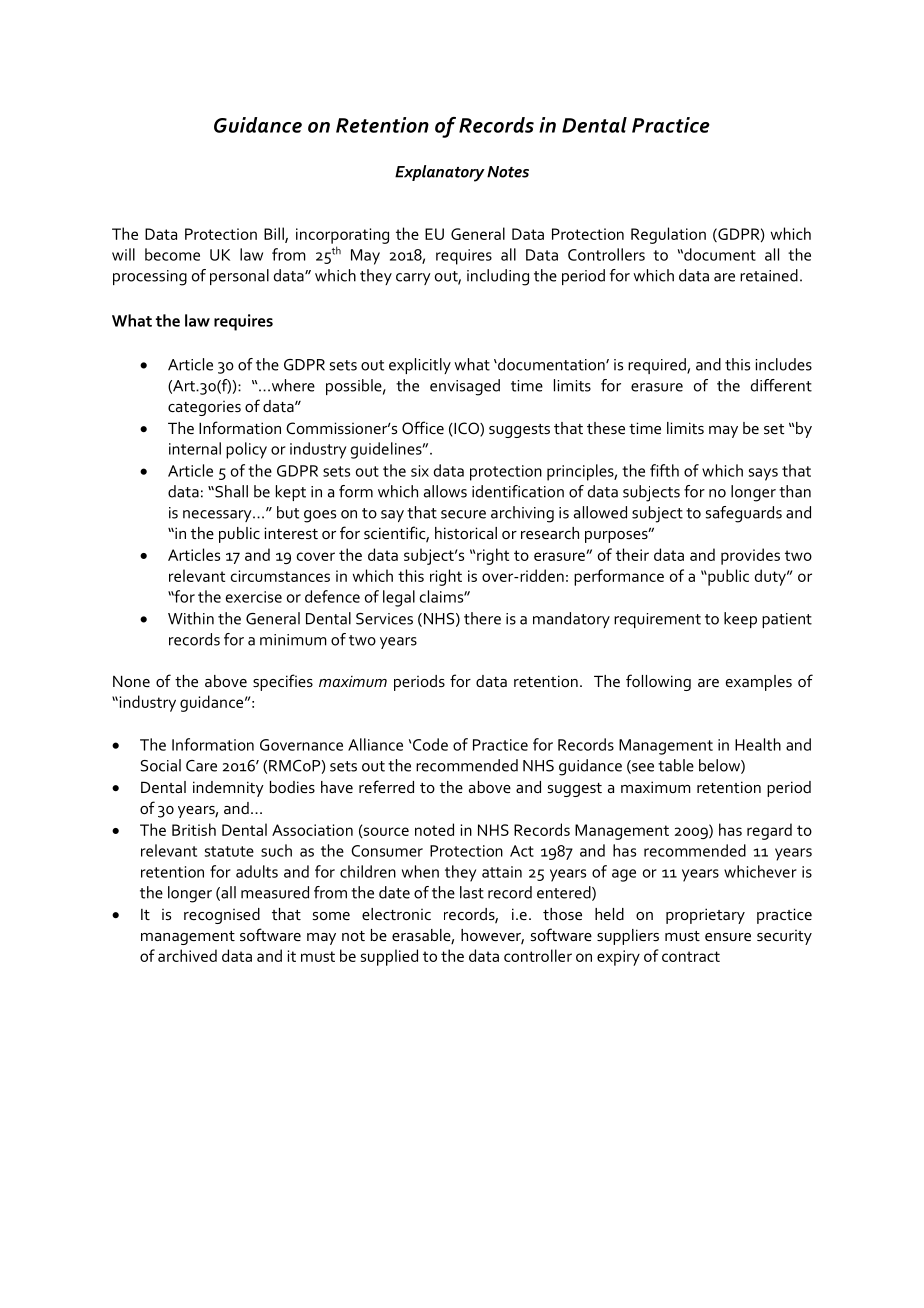  Describe the element at coordinates (440, 173) in the screenshot. I see `Explanatory` at that location.
